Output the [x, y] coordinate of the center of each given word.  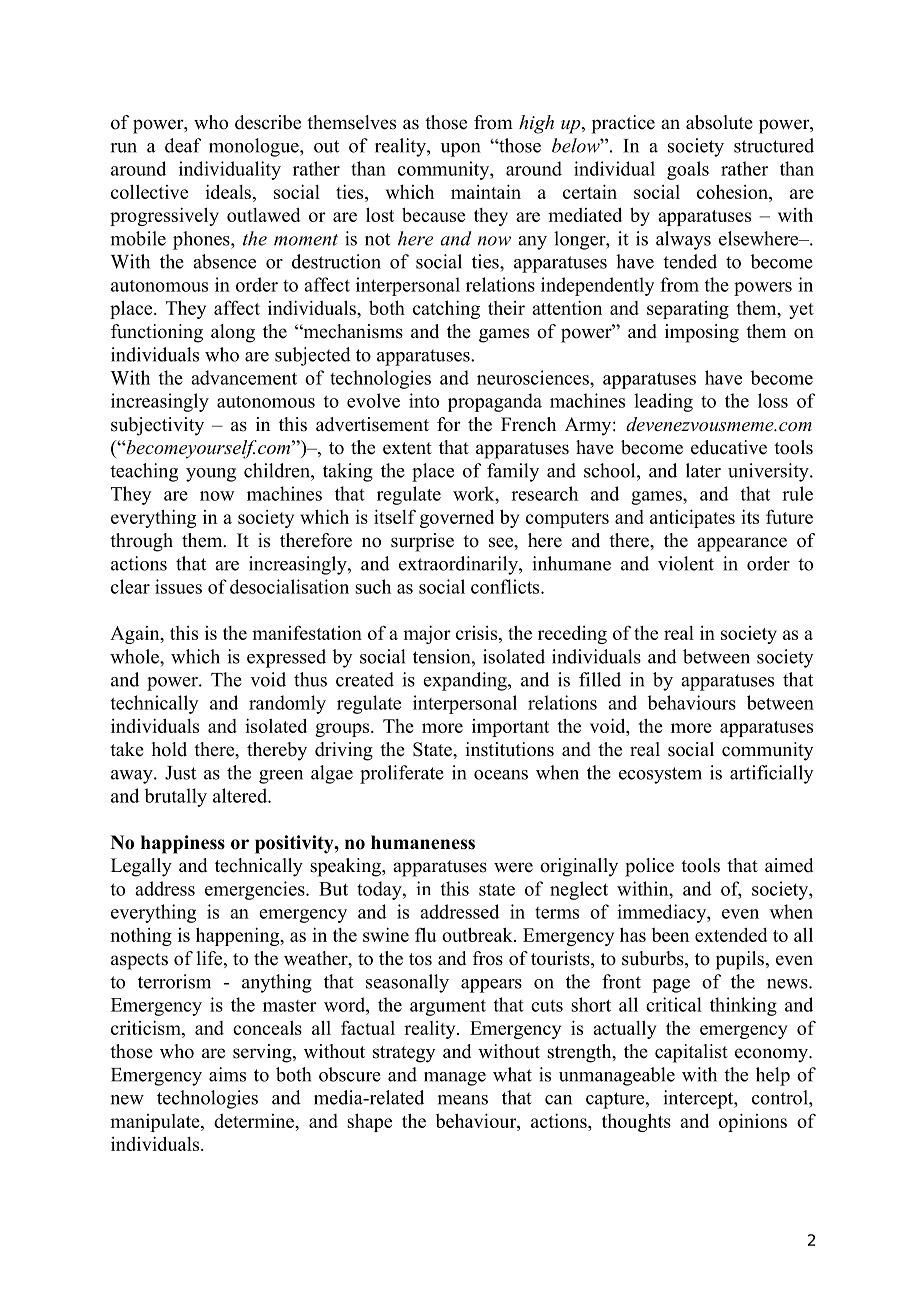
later [703, 470]
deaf [183, 145]
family [513, 472]
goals [688, 170]
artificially [772, 774]
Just [180, 773]
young [211, 475]
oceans [501, 775]
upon [460, 150]
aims [227, 1074]
